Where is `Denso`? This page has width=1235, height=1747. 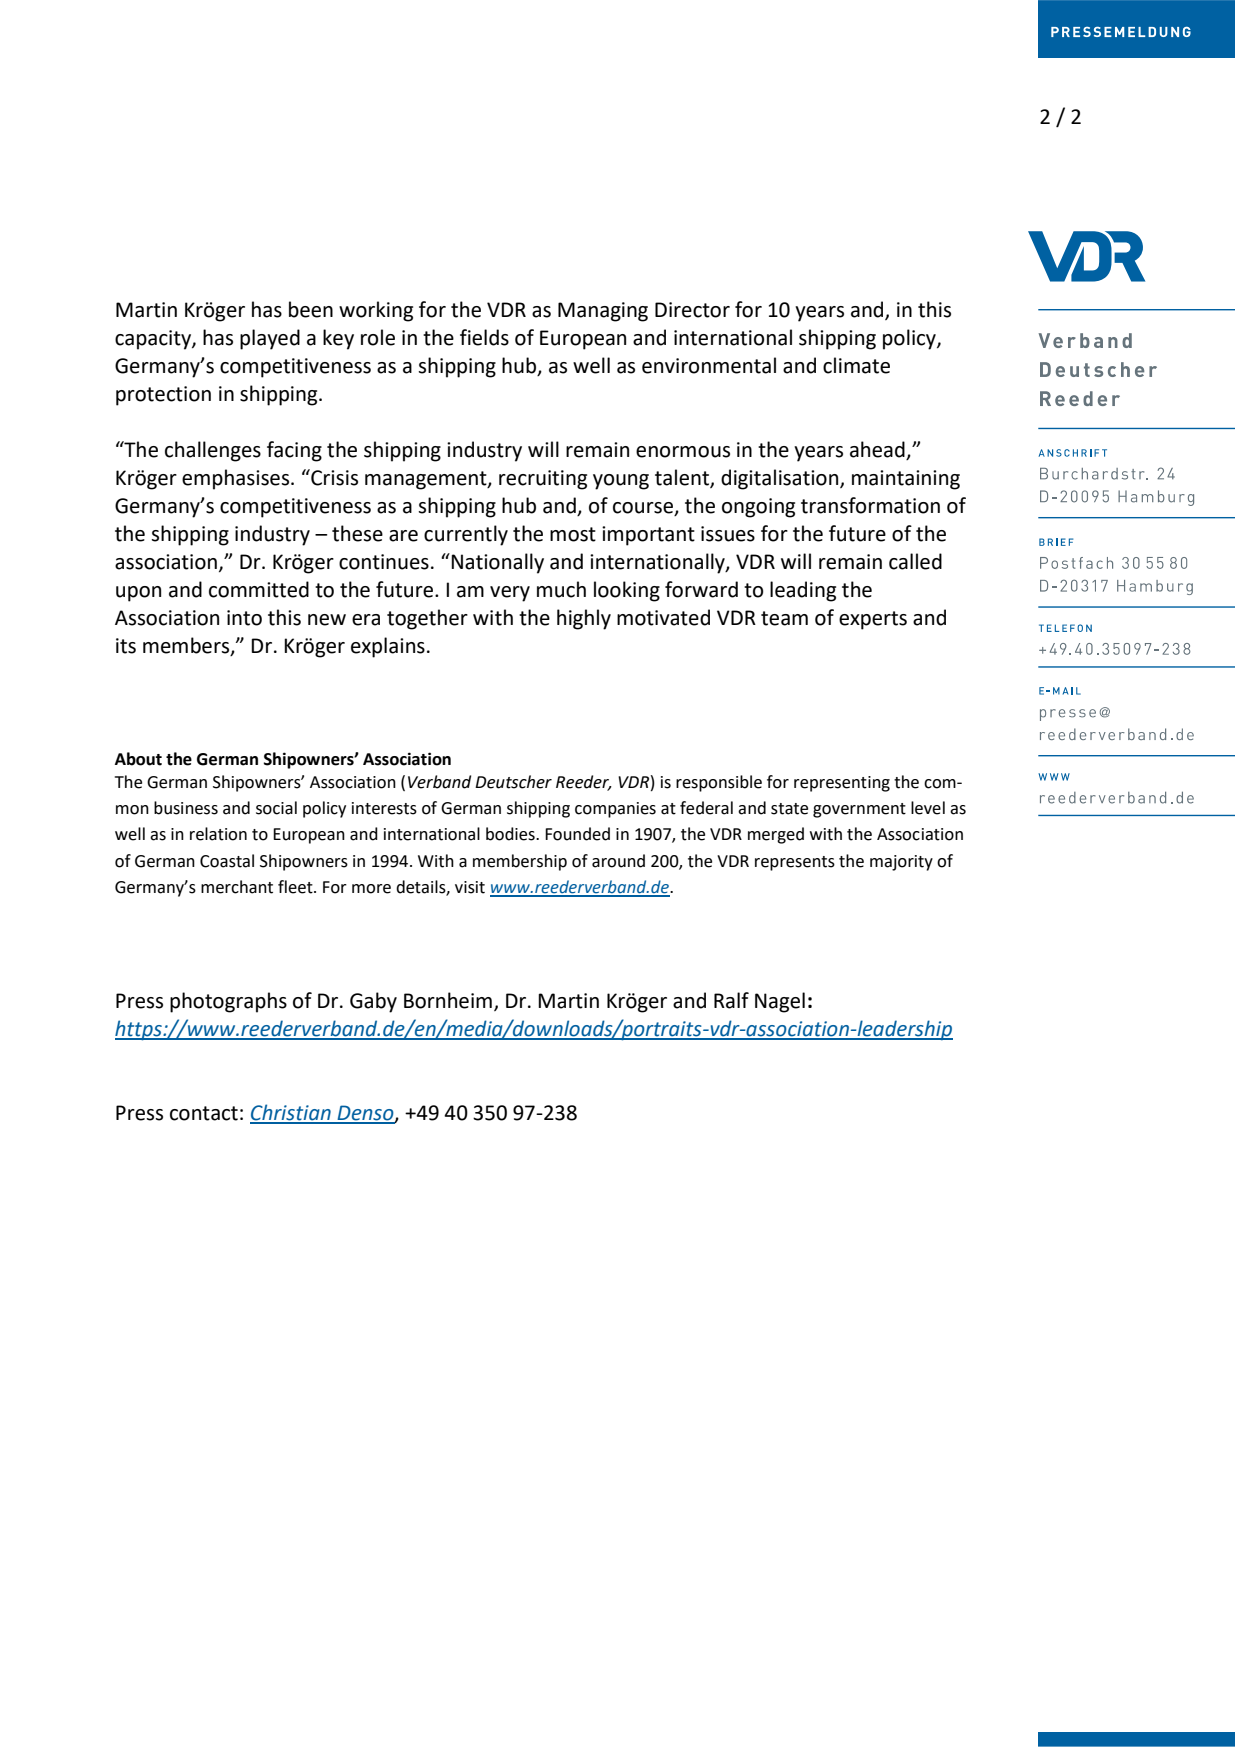 Denso is located at coordinates (365, 1114).
